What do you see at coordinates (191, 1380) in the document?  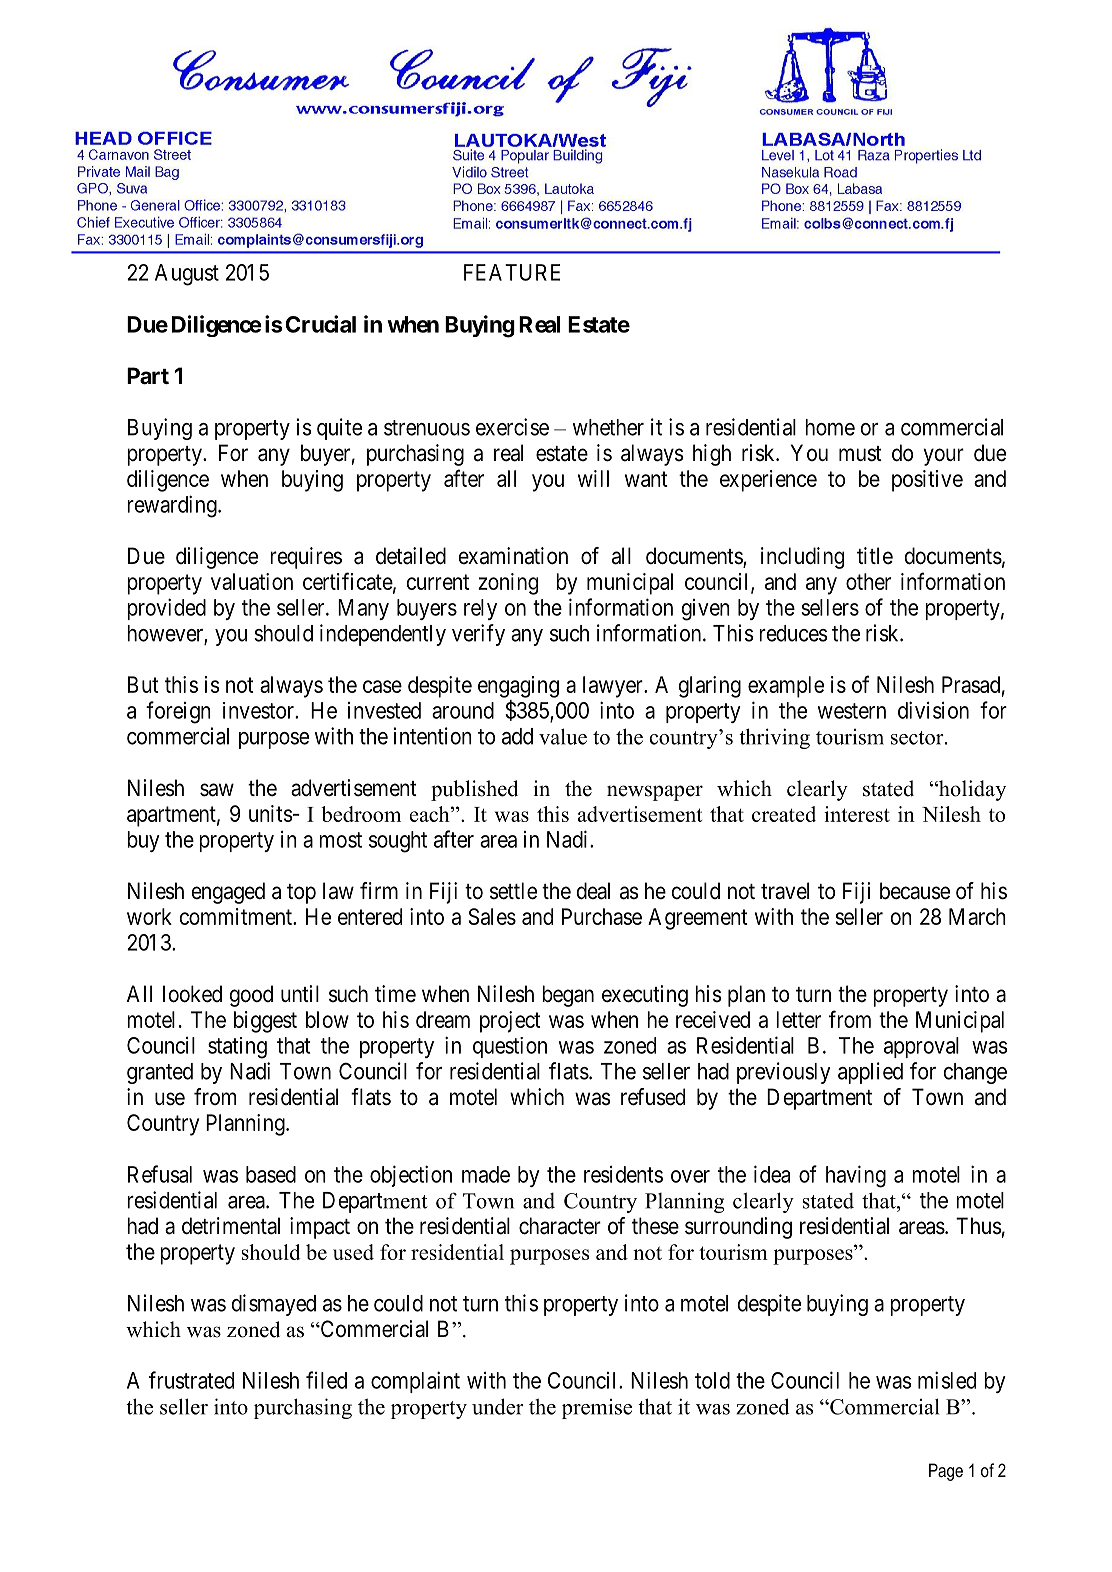 I see `frustrated` at bounding box center [191, 1380].
